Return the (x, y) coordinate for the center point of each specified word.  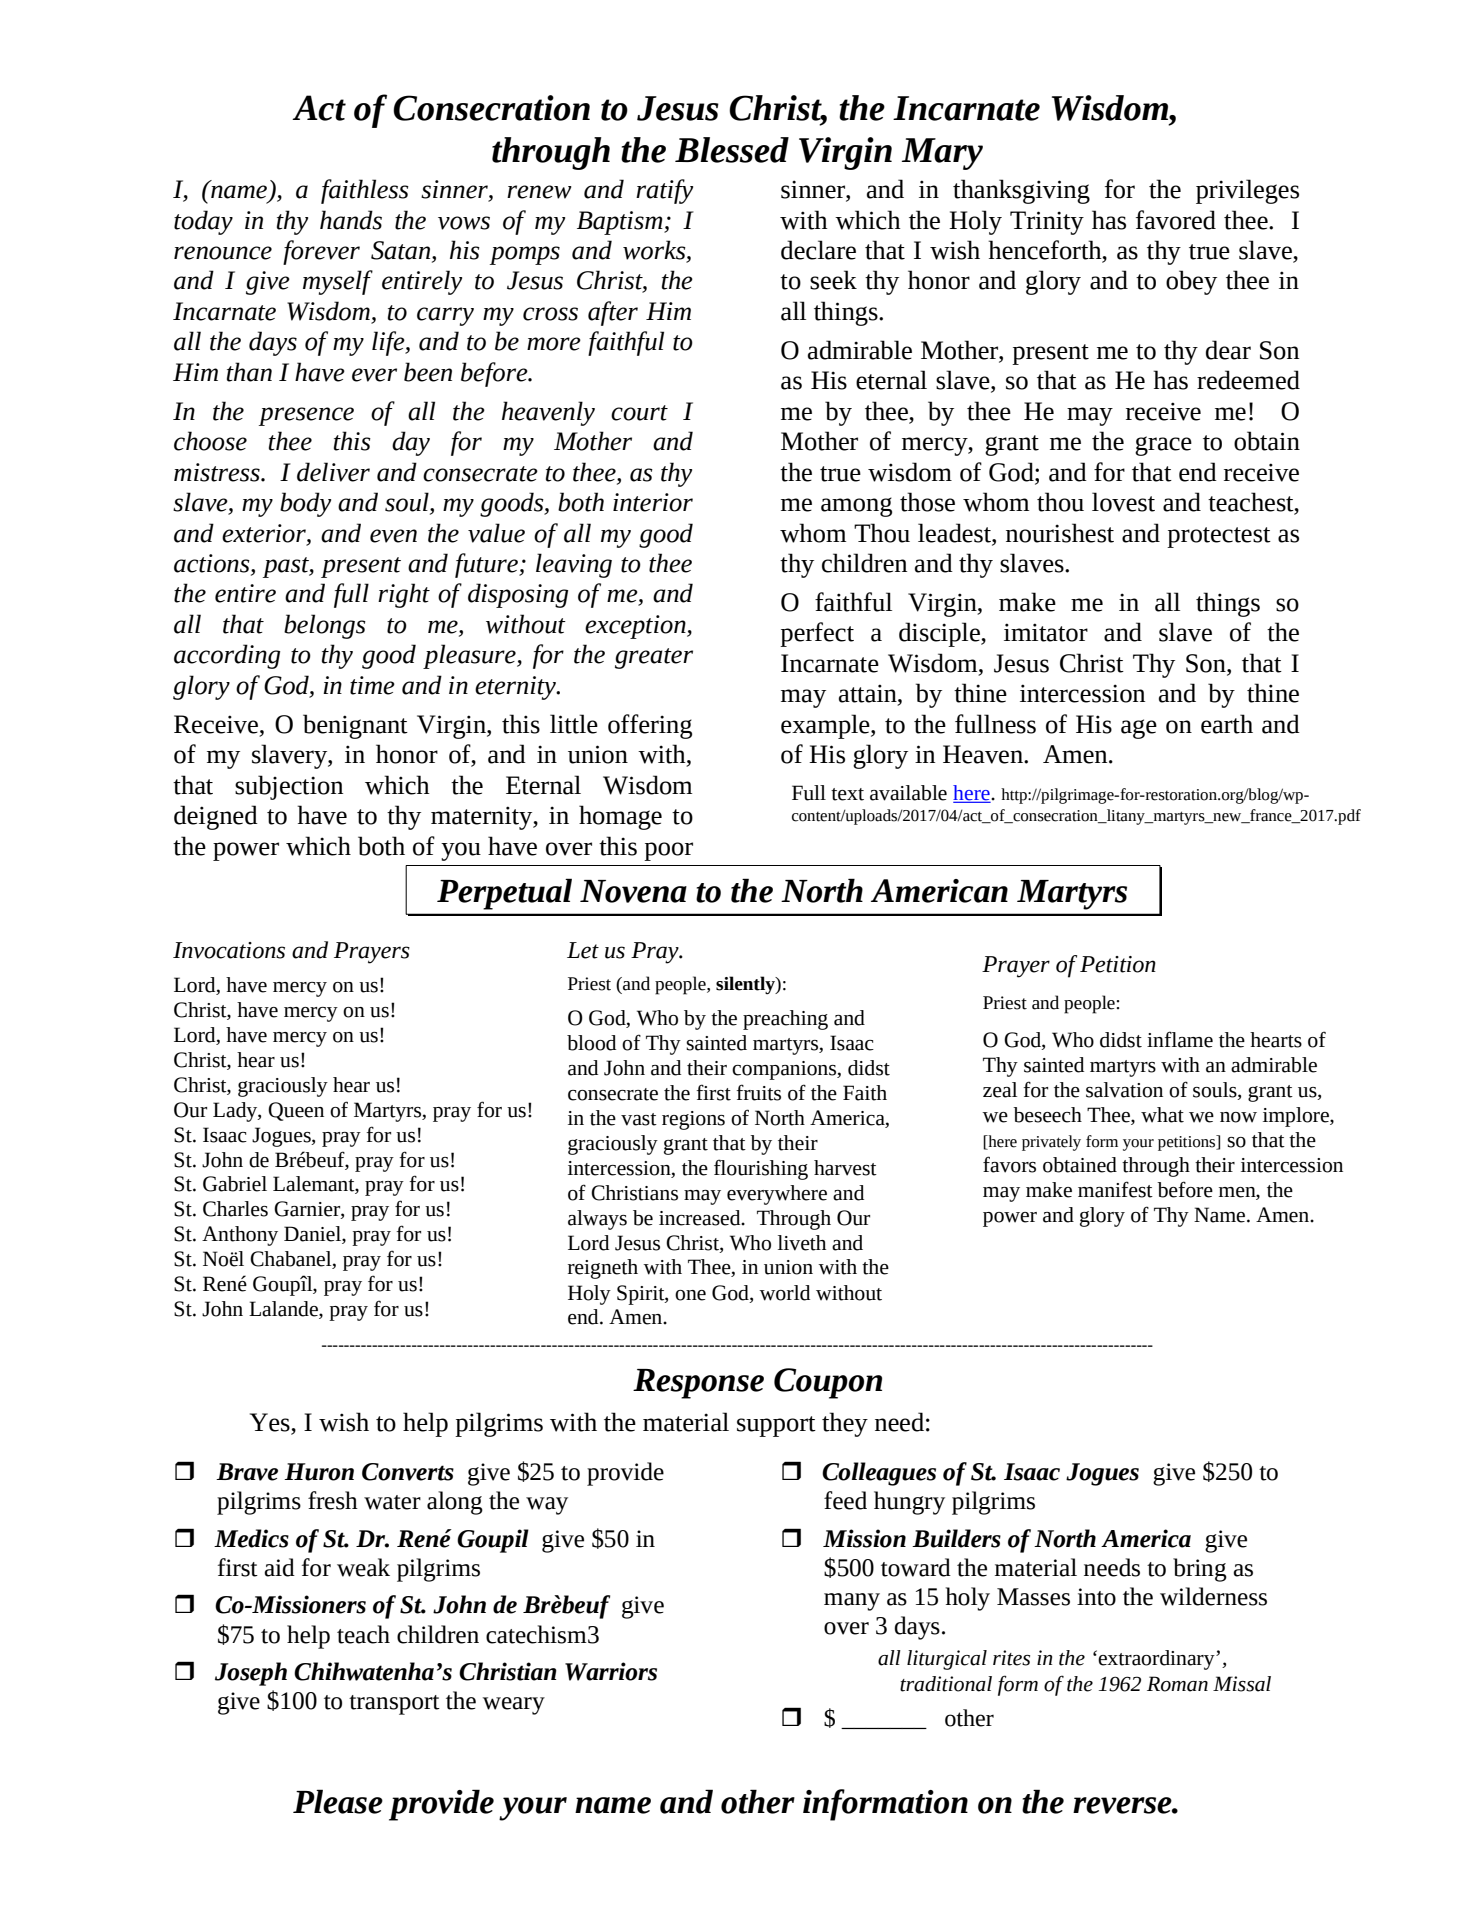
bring (1200, 1570)
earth (1227, 724)
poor (668, 851)
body (305, 504)
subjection (289, 787)
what (1162, 1115)
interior (653, 502)
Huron (319, 1472)
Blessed (732, 150)
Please (338, 1801)
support (776, 1426)
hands (351, 220)
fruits (758, 1092)
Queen (296, 1111)
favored (1176, 220)
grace (1163, 446)
